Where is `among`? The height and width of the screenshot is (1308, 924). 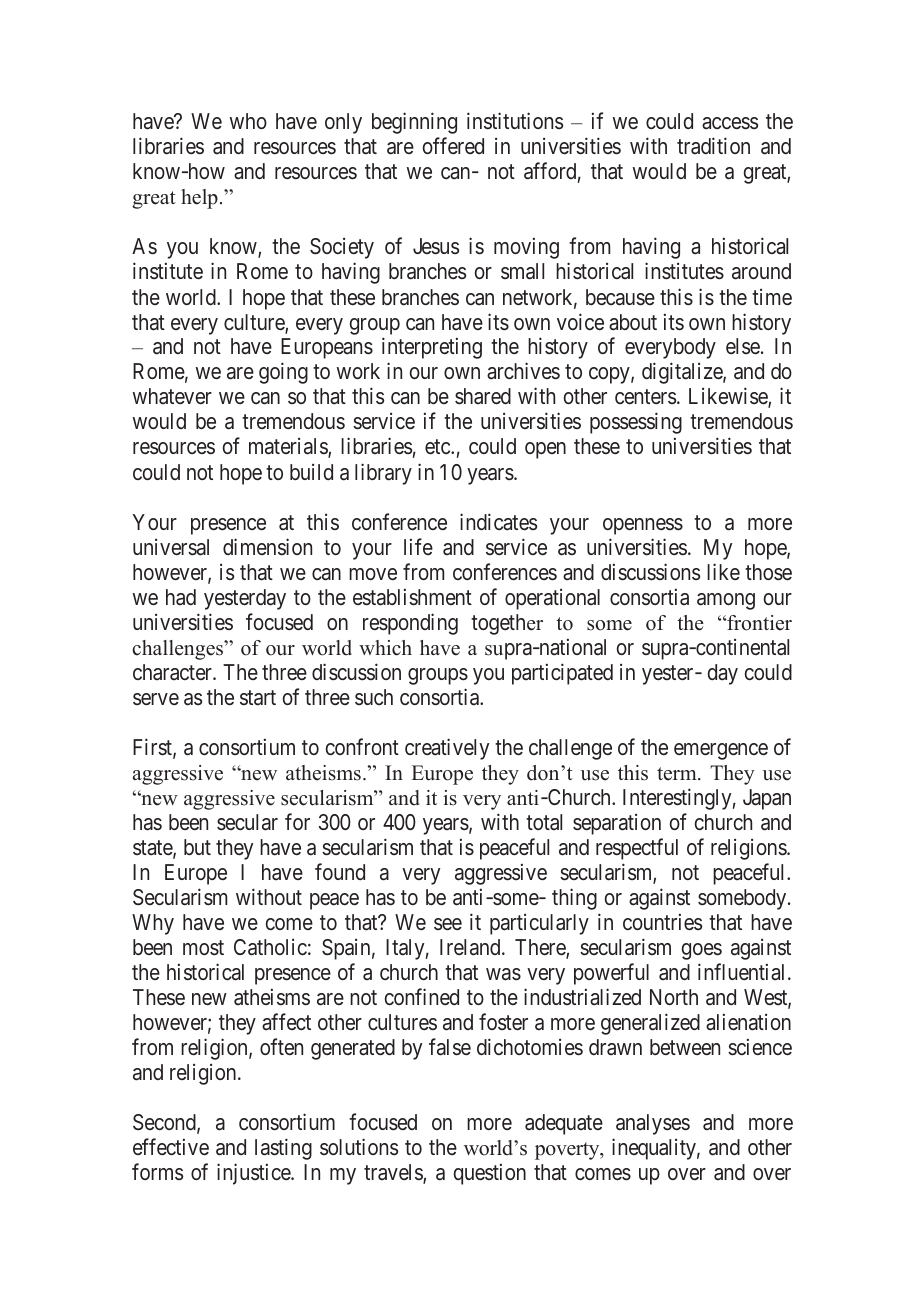 among is located at coordinates (726, 601).
